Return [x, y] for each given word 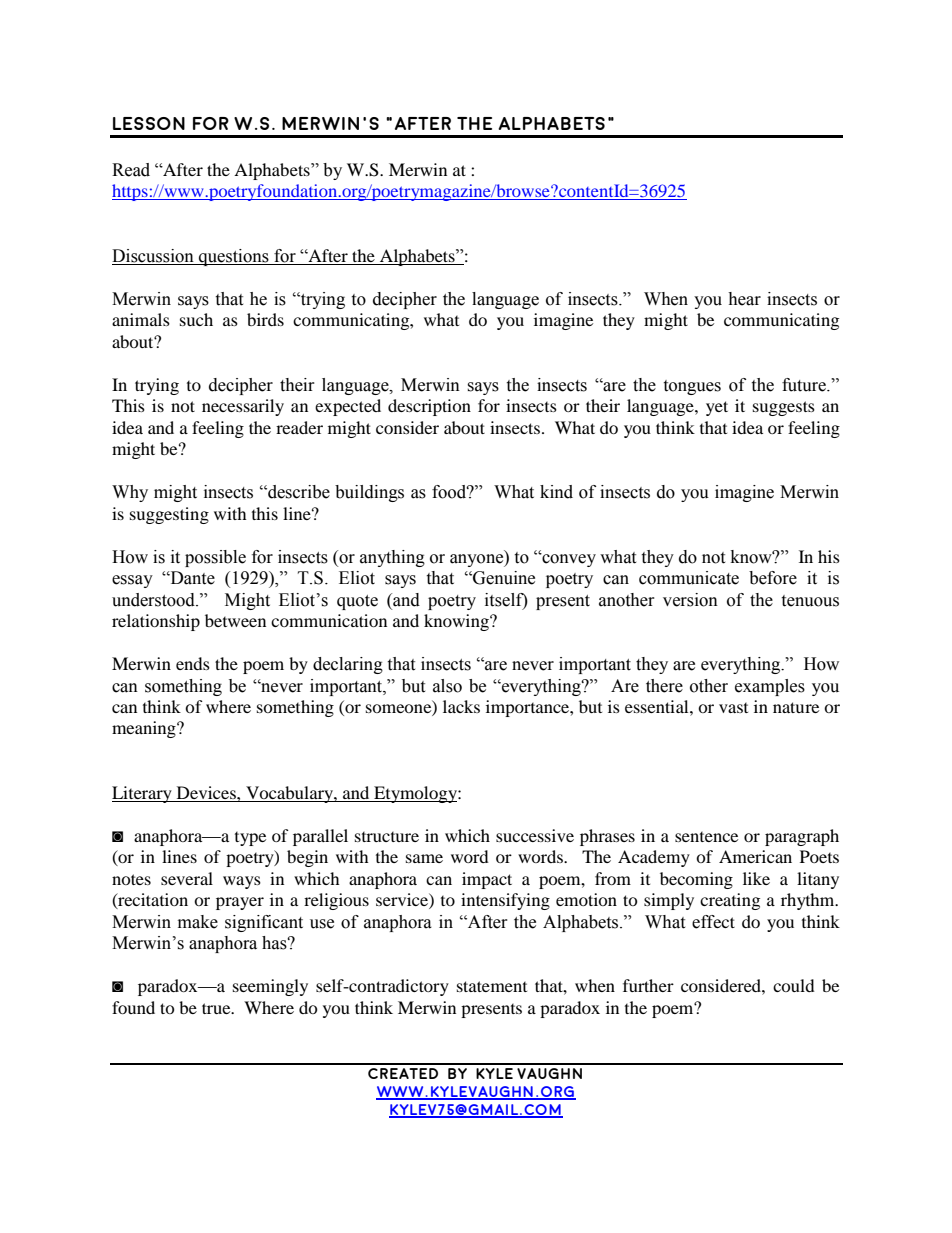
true [217, 1008]
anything [392, 558]
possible [215, 558]
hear [744, 299]
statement [492, 986]
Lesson [149, 123]
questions [234, 257]
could [794, 985]
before [773, 578]
